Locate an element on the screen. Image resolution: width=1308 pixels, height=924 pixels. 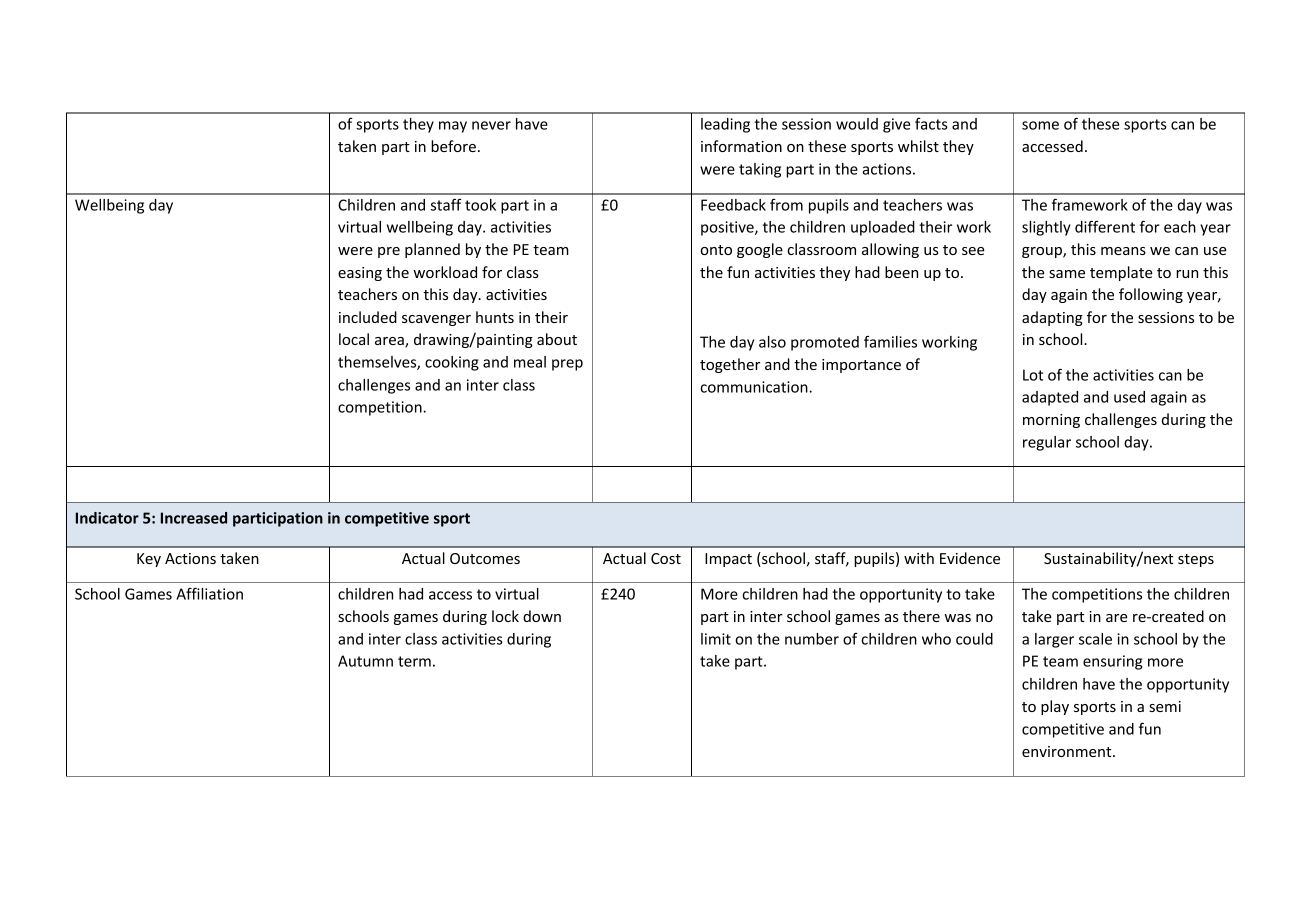
before is located at coordinates (453, 146).
